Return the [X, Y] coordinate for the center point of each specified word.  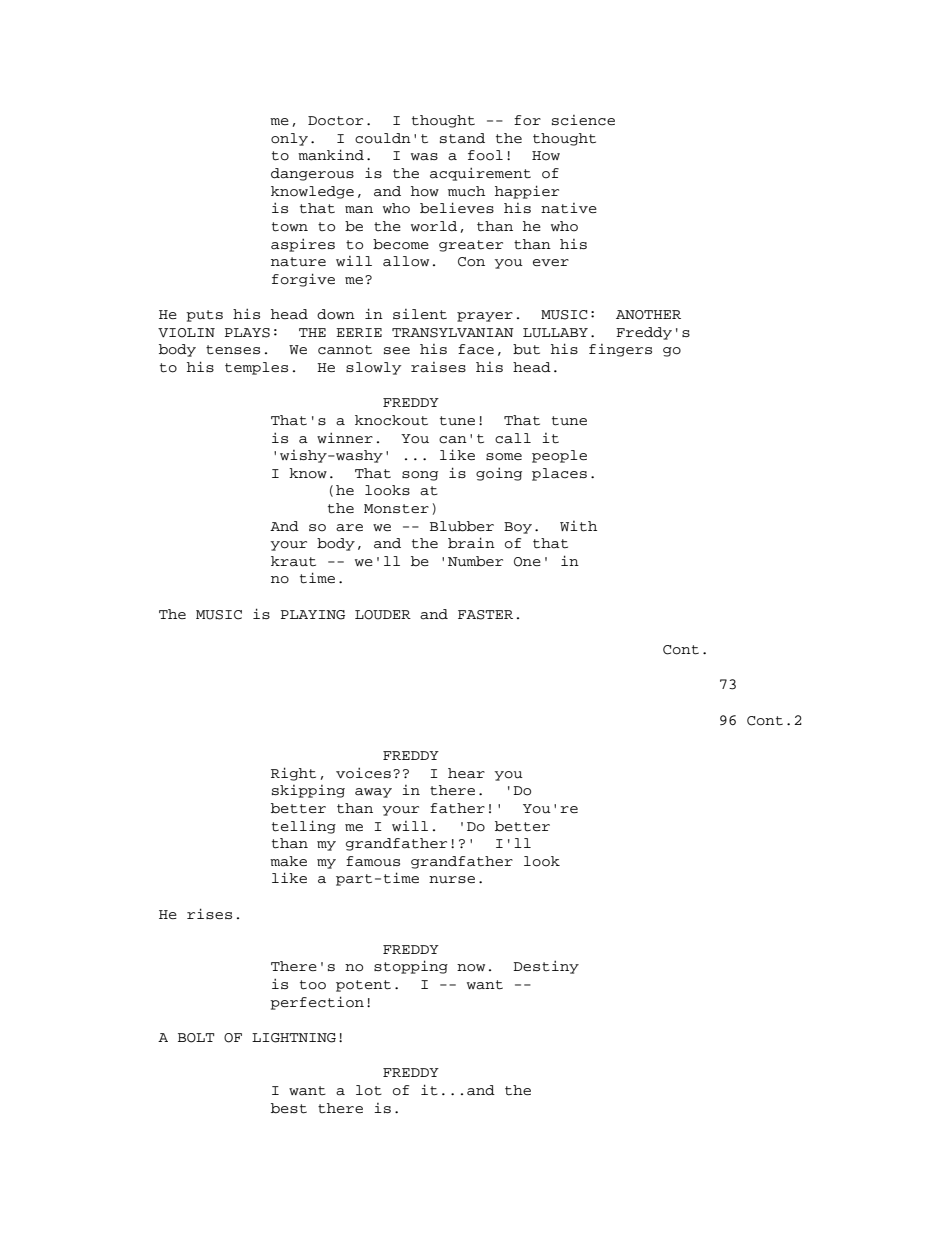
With [578, 526]
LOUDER [383, 615]
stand [462, 138]
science [583, 120]
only [289, 139]
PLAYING [313, 615]
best [289, 1108]
